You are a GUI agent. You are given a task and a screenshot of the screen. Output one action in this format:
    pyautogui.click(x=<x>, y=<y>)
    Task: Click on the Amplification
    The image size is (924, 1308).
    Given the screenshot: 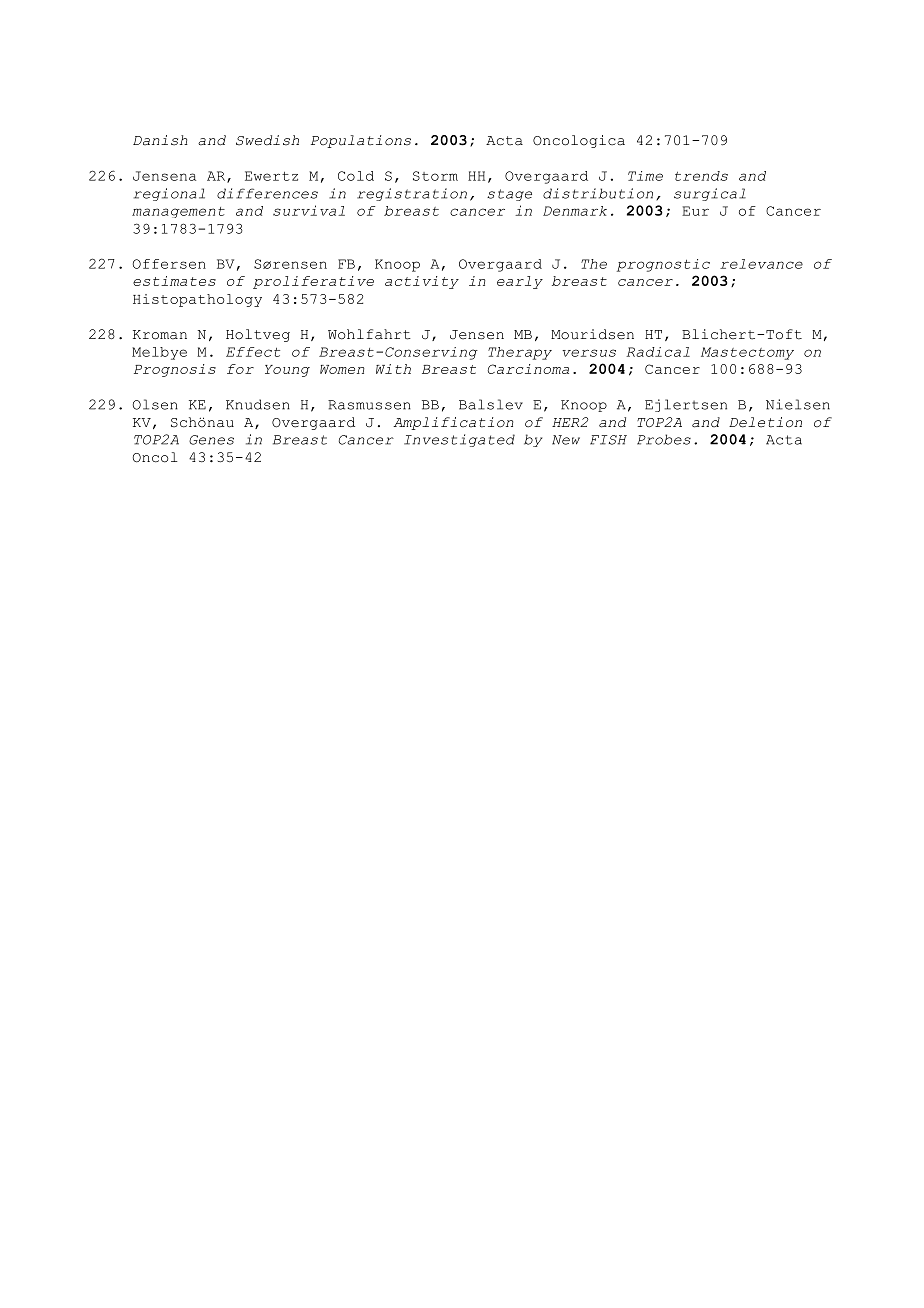 What is the action you would take?
    pyautogui.click(x=453, y=423)
